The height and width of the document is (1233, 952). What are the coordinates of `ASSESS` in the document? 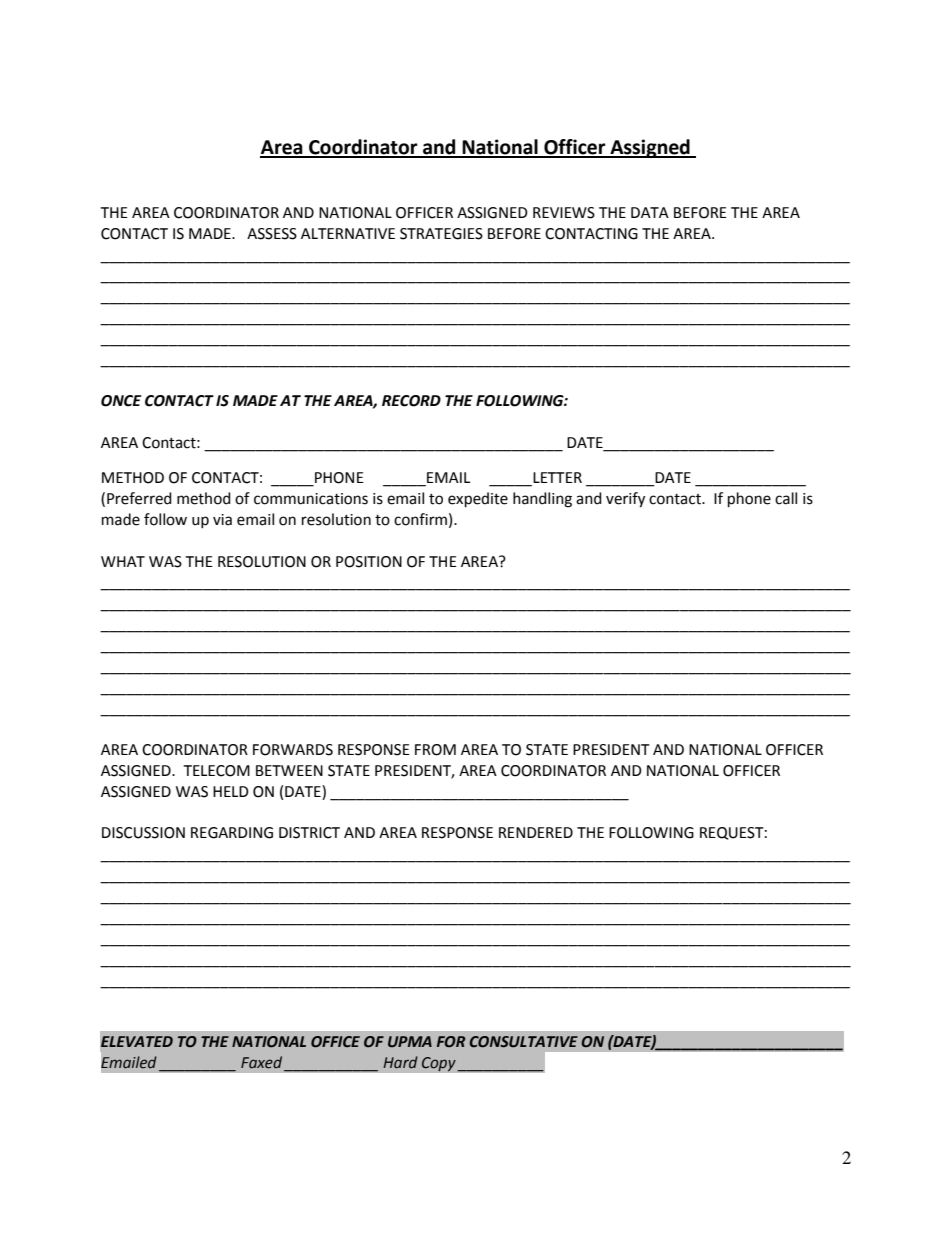 It's located at (272, 234).
